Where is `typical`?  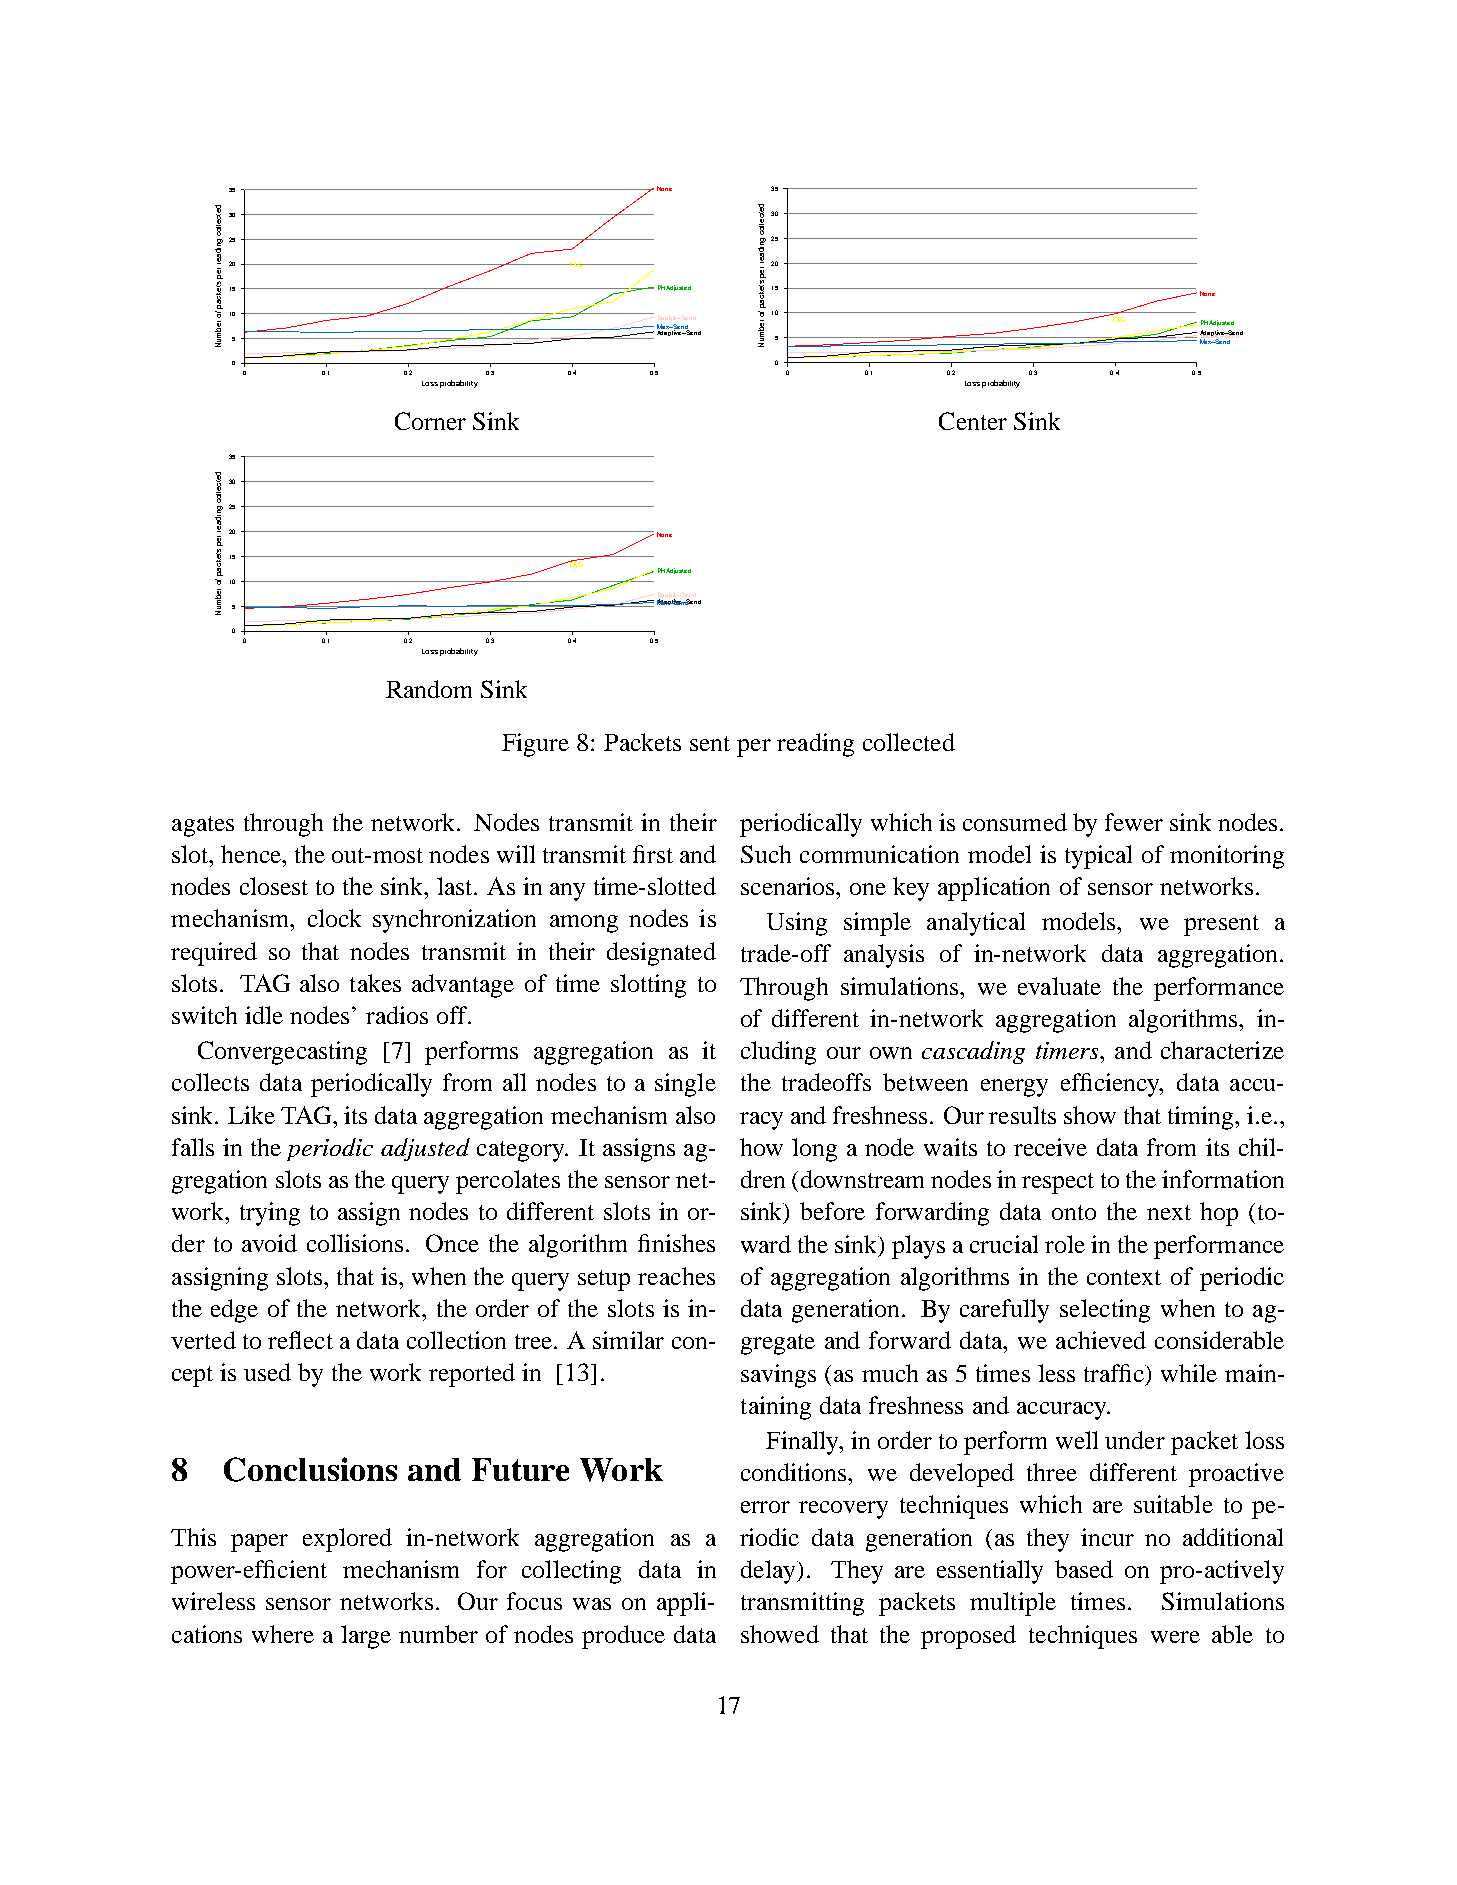 typical is located at coordinates (1098, 857).
